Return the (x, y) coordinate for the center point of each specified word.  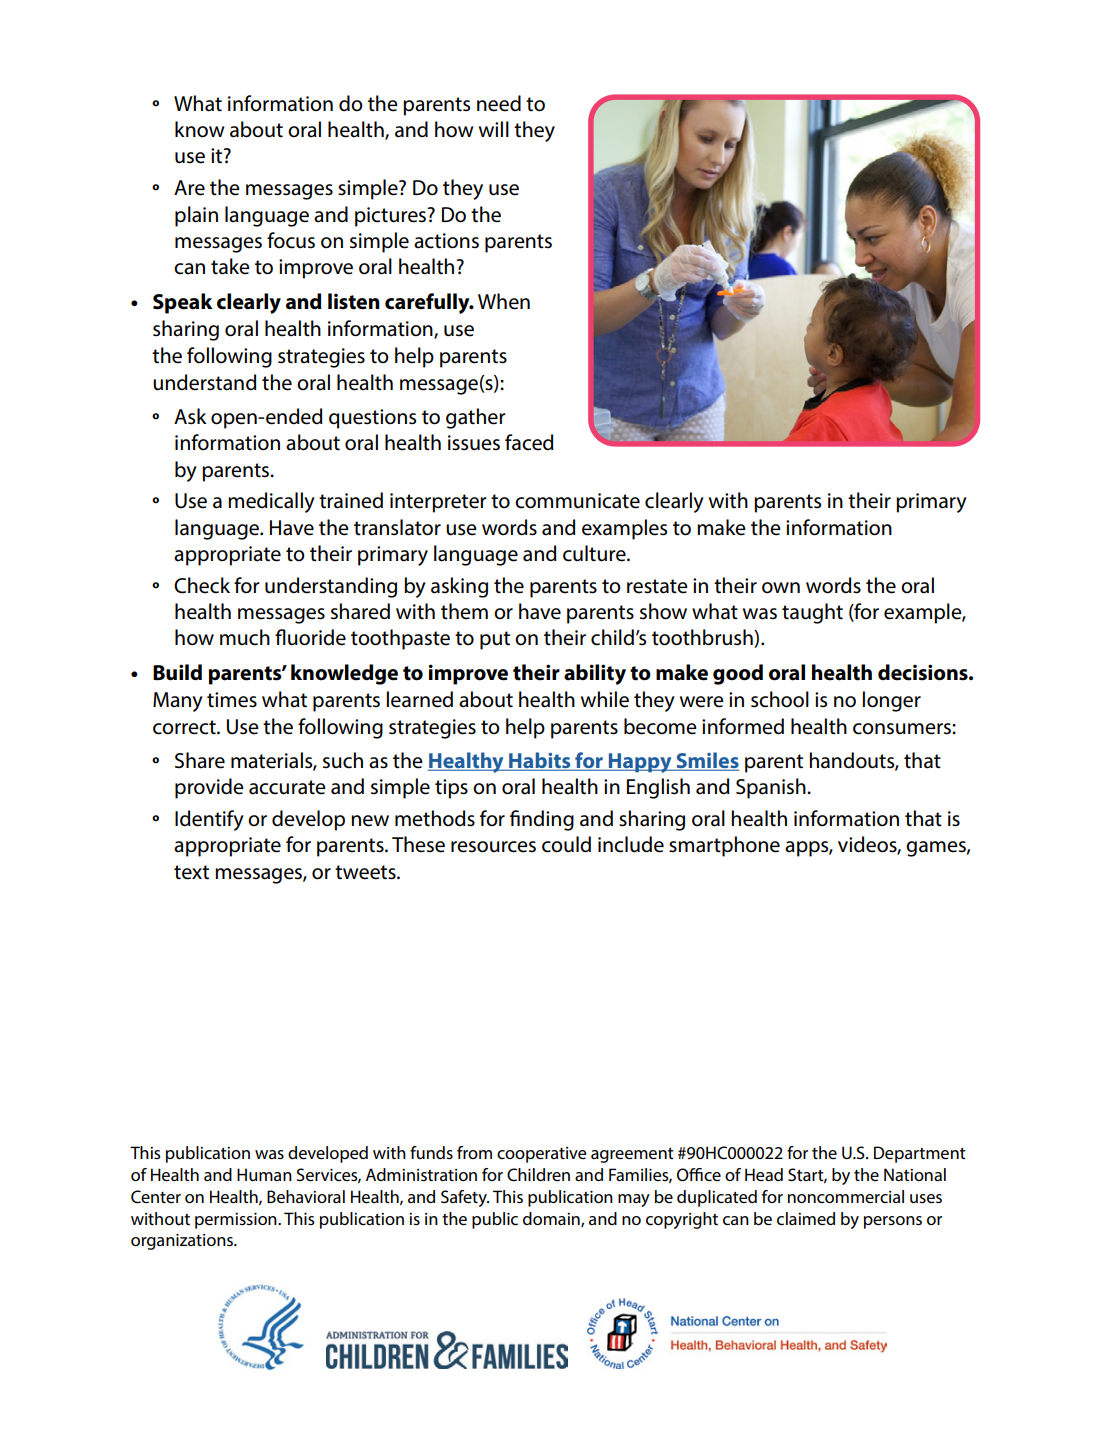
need (499, 103)
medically (271, 502)
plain (196, 216)
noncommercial (846, 1196)
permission (237, 1221)
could (566, 844)
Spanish (772, 788)
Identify (209, 820)
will (494, 129)
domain (552, 1219)
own (781, 588)
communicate (577, 501)
